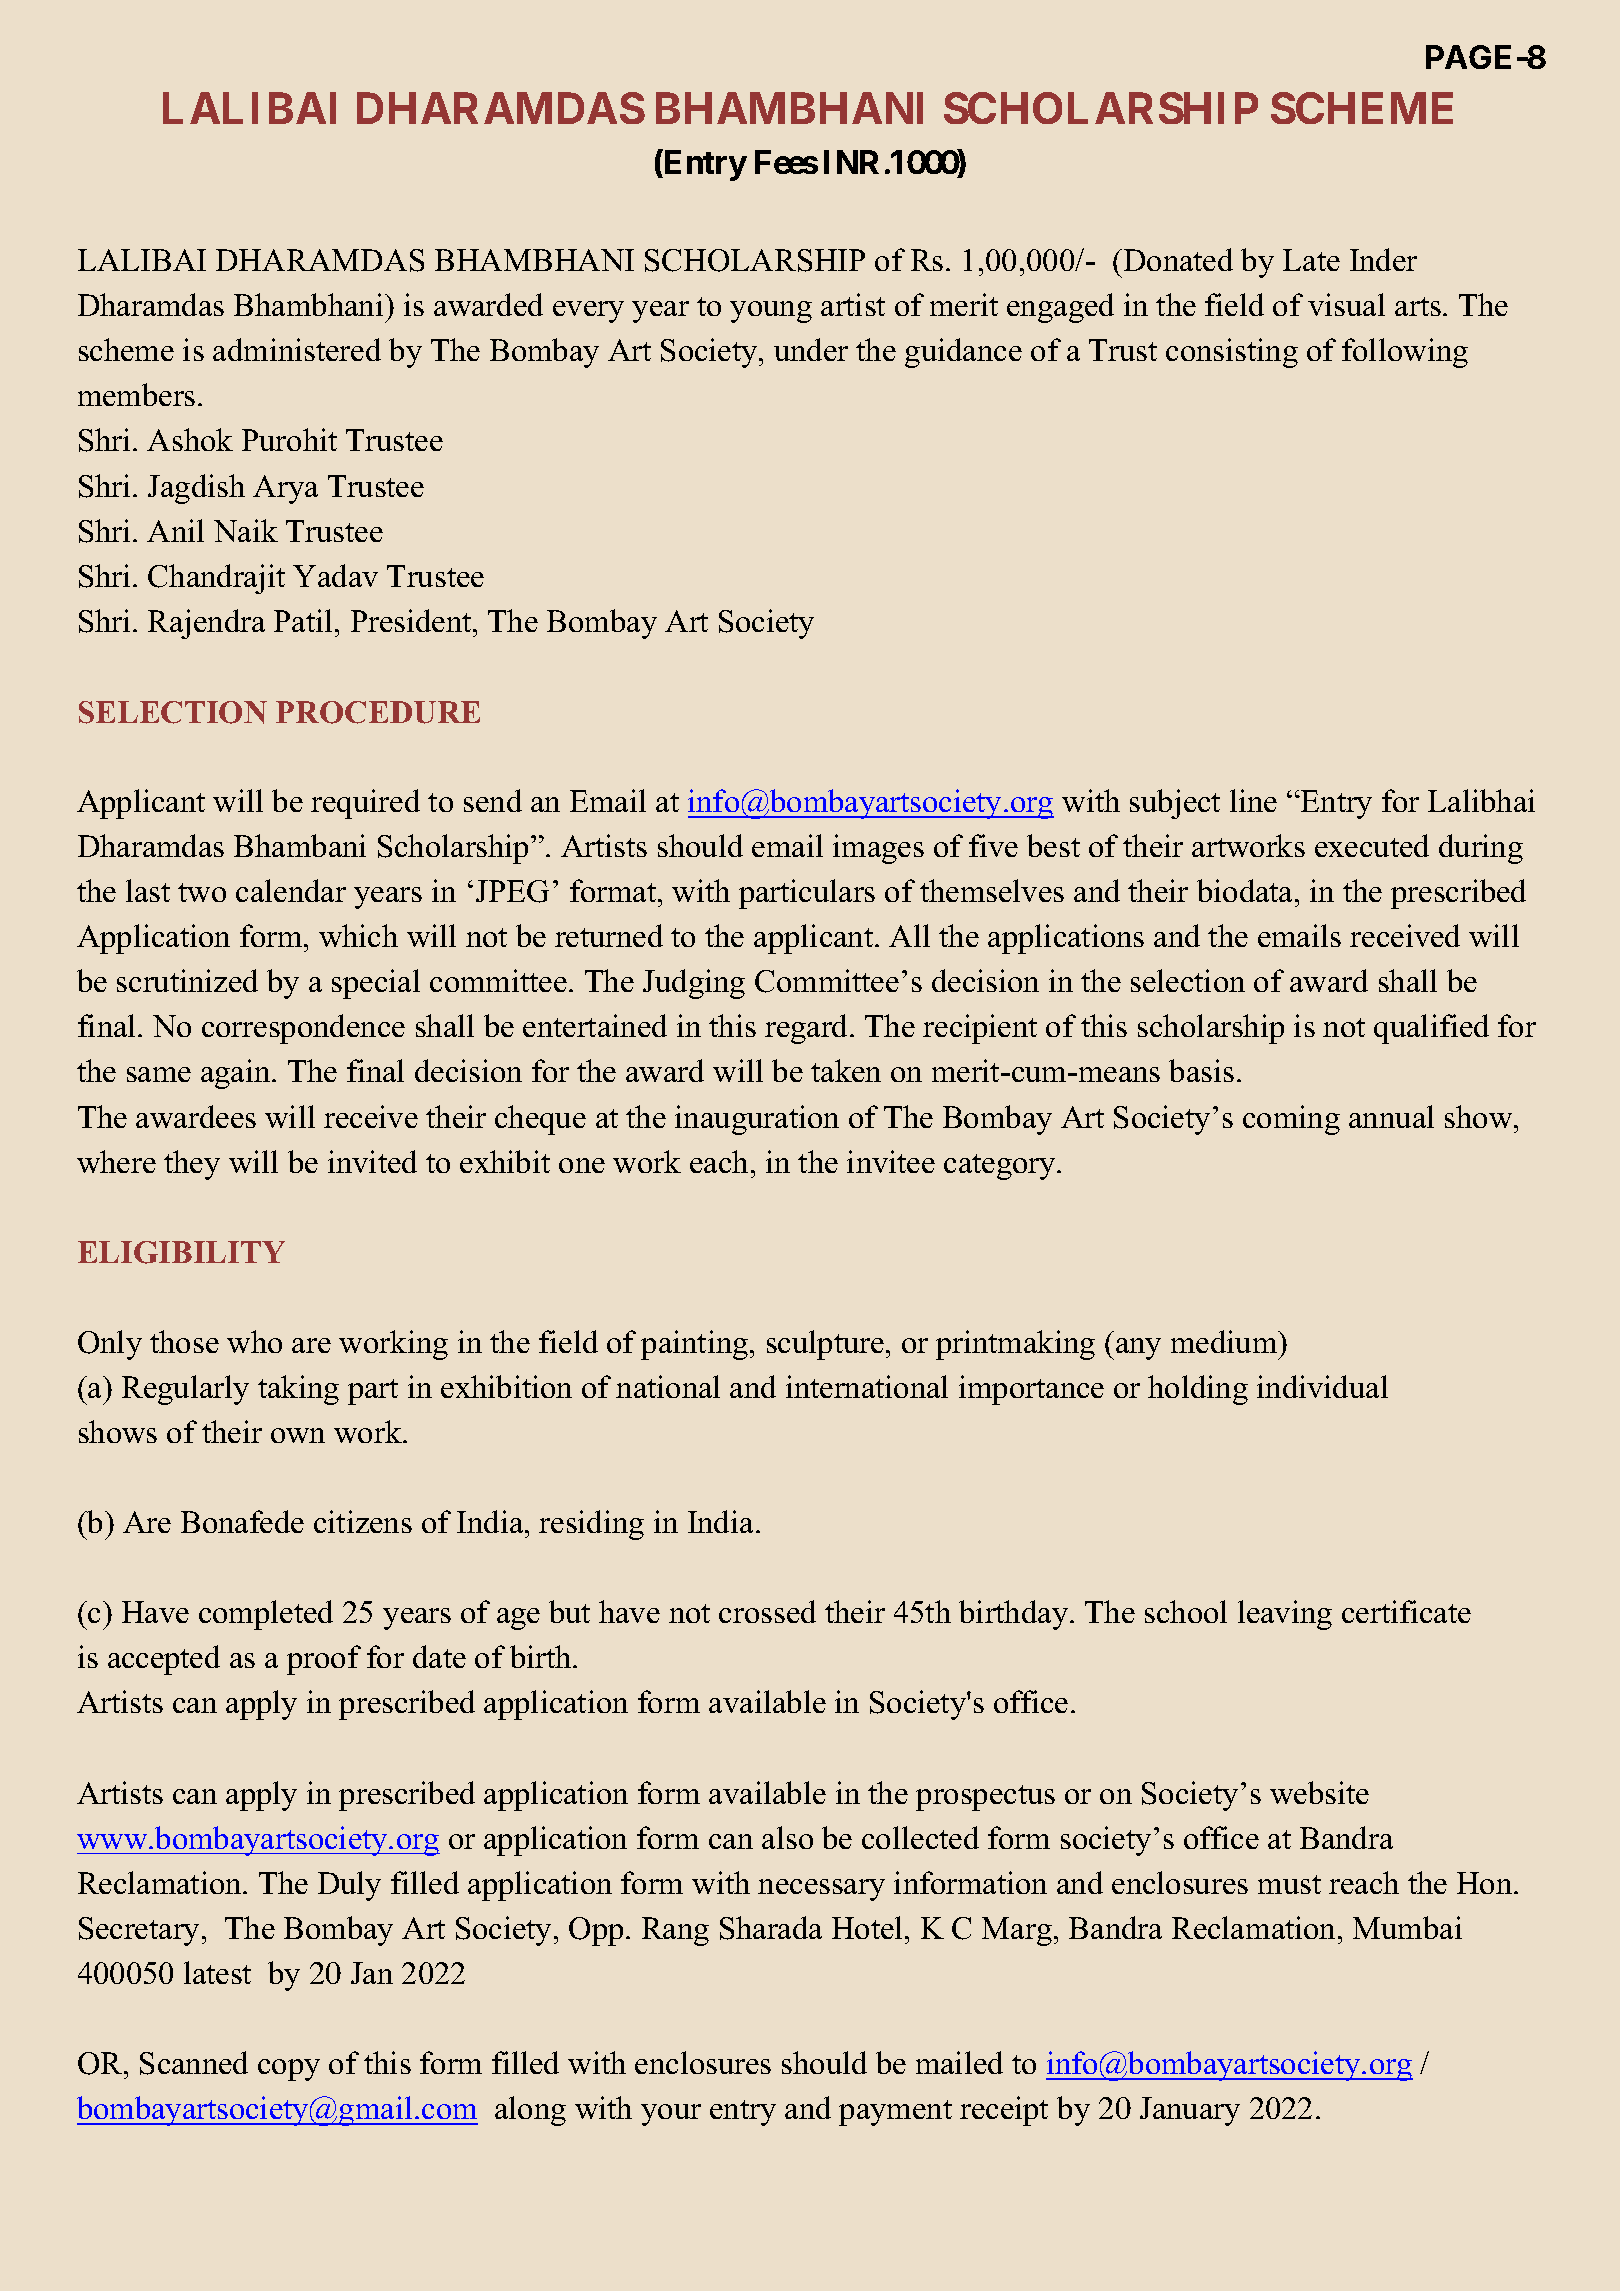  What do you see at coordinates (297, 349) in the page?
I see `administered` at bounding box center [297, 349].
